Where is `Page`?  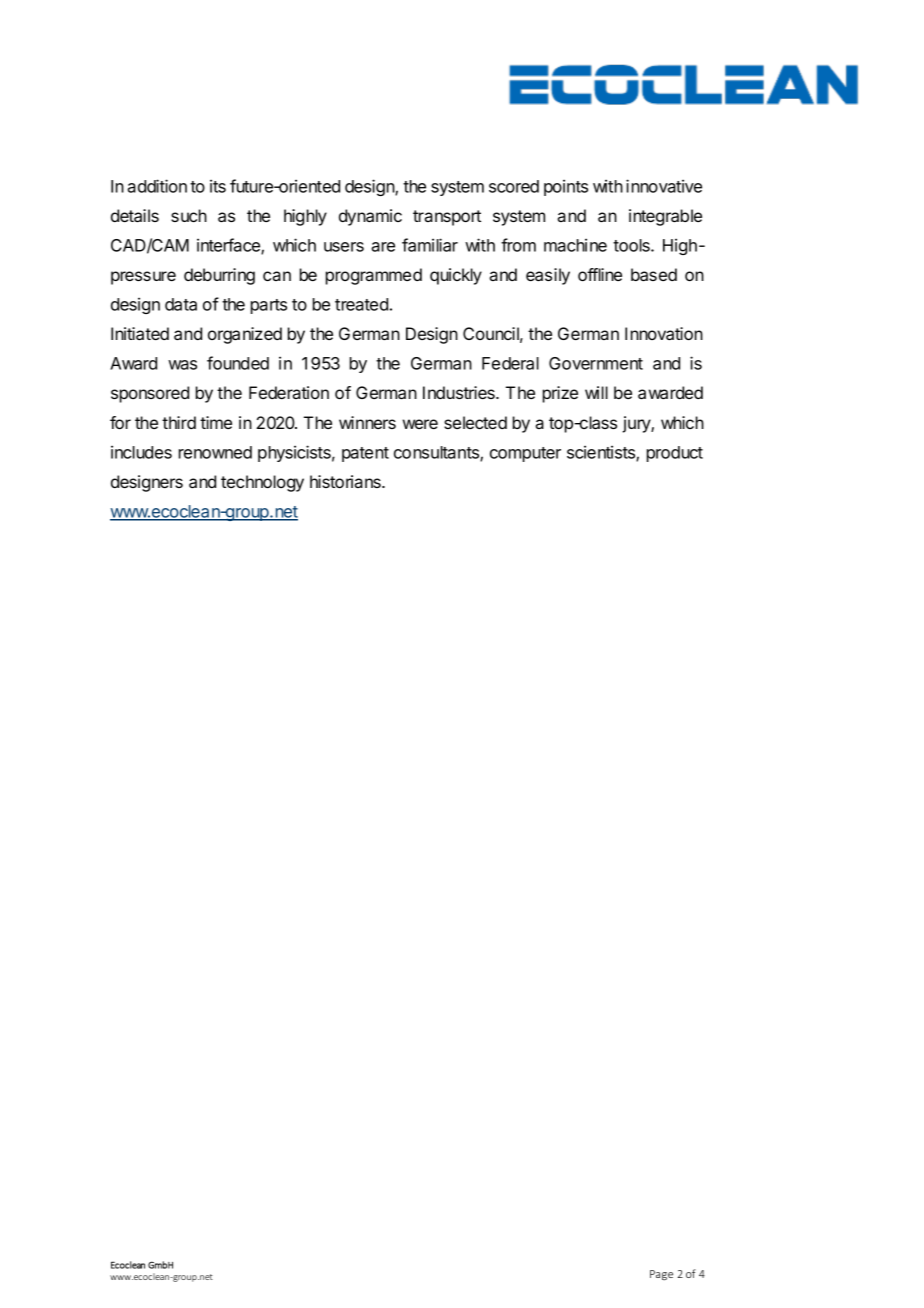
Page is located at coordinates (661, 1275).
